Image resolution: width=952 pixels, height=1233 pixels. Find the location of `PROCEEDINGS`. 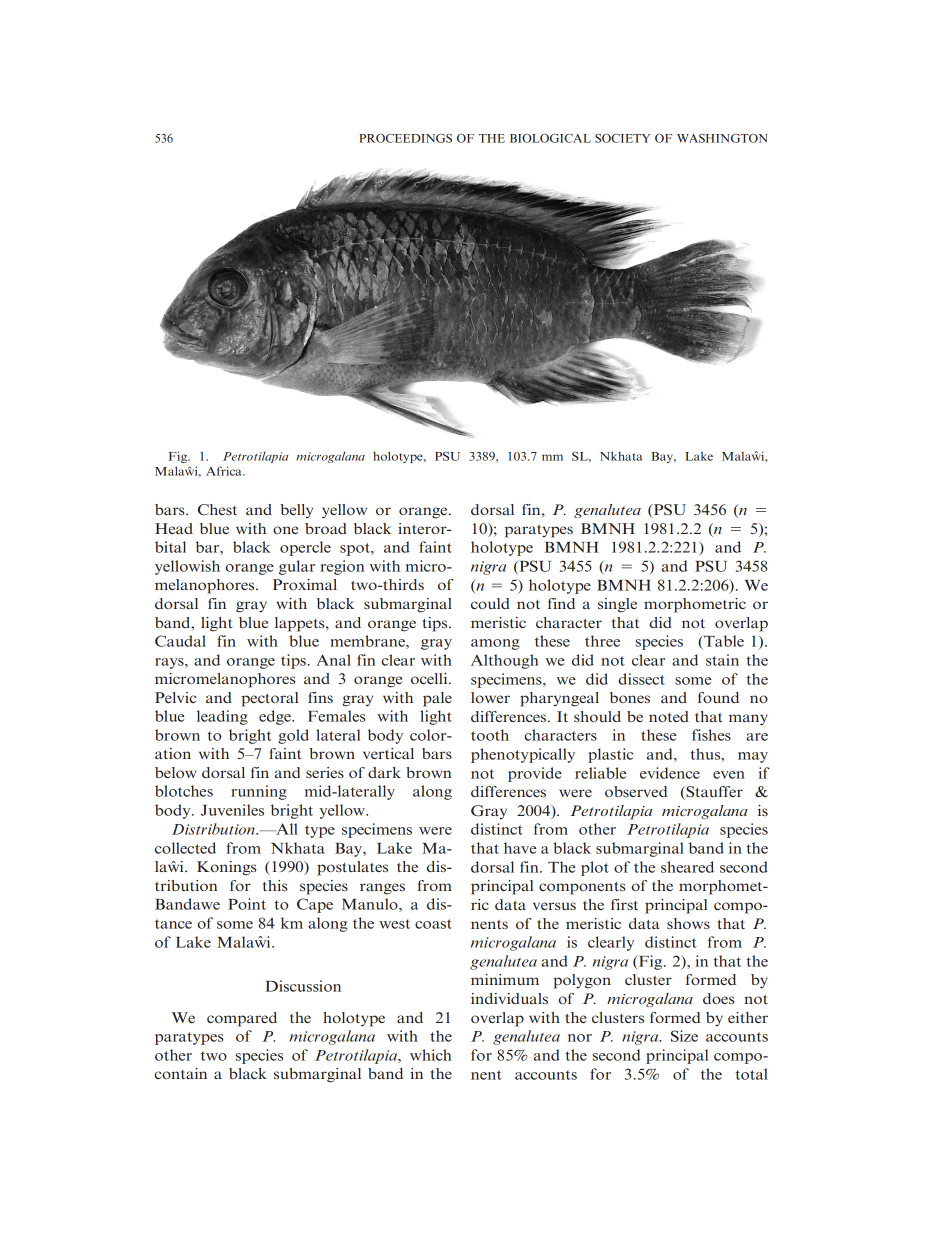

PROCEEDINGS is located at coordinates (405, 138).
